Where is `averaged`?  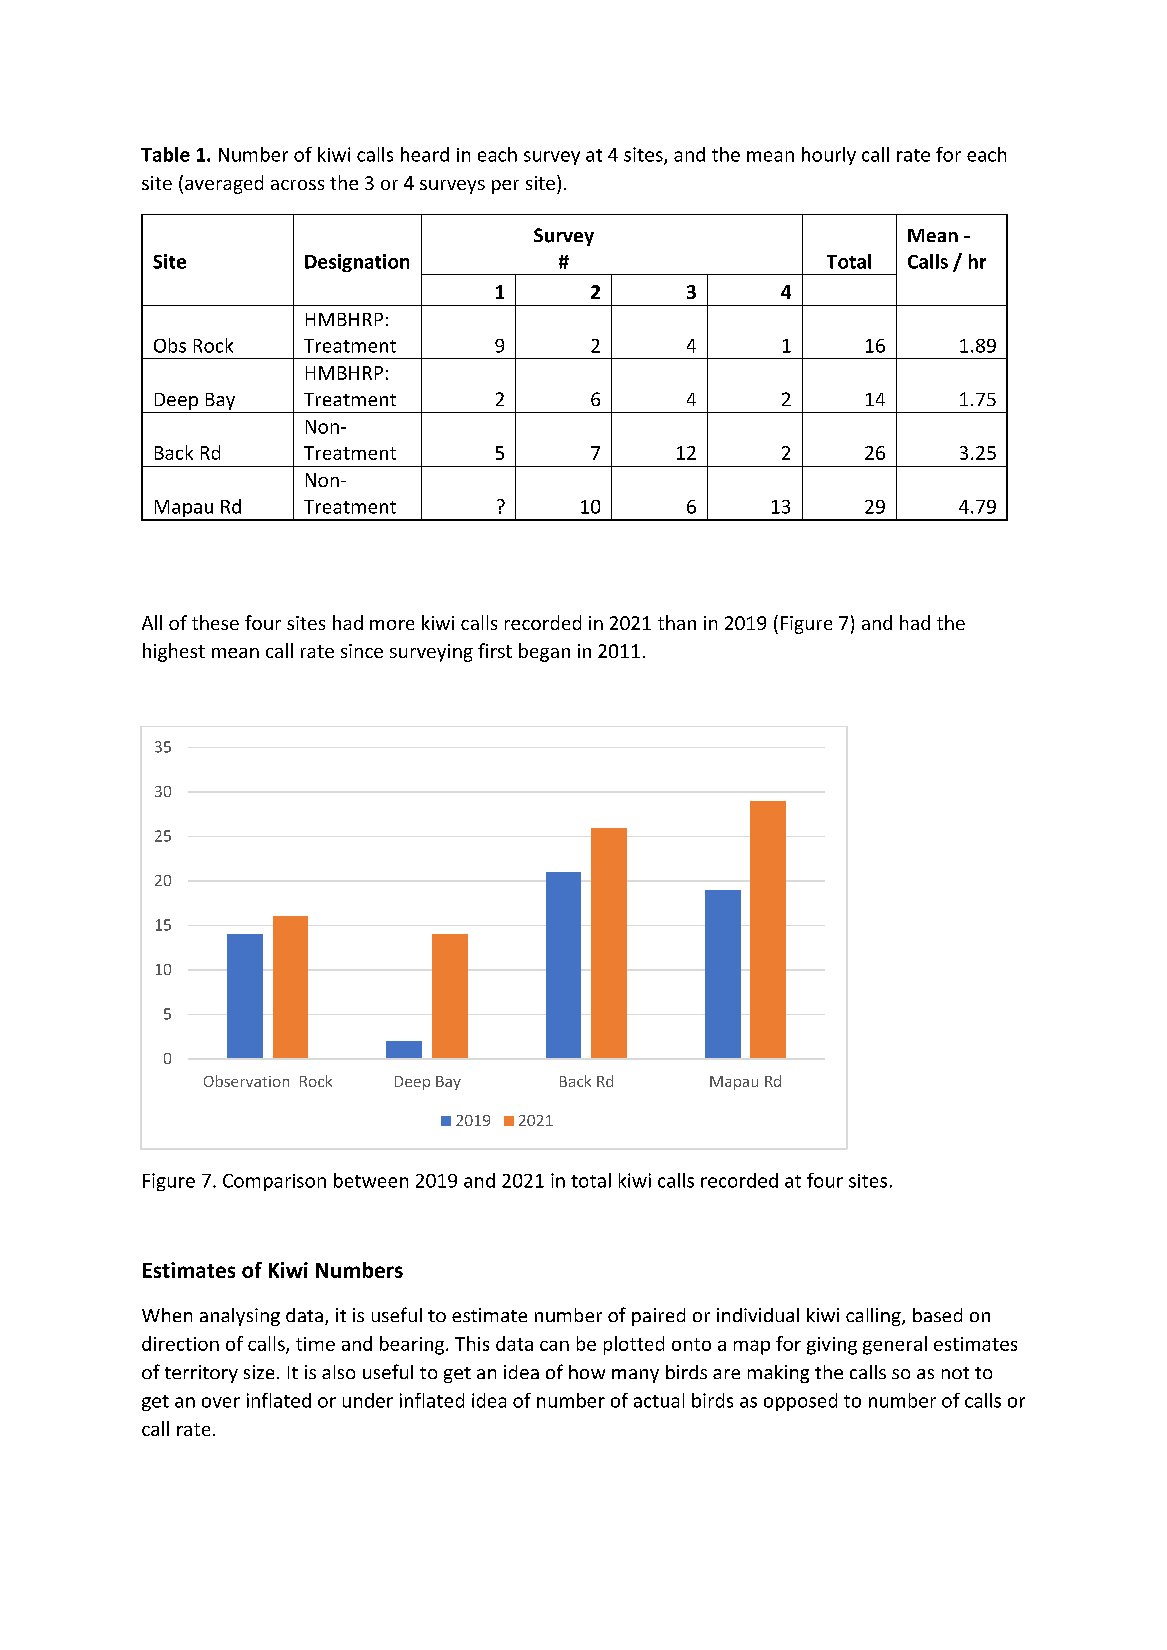 averaged is located at coordinates (224, 184).
